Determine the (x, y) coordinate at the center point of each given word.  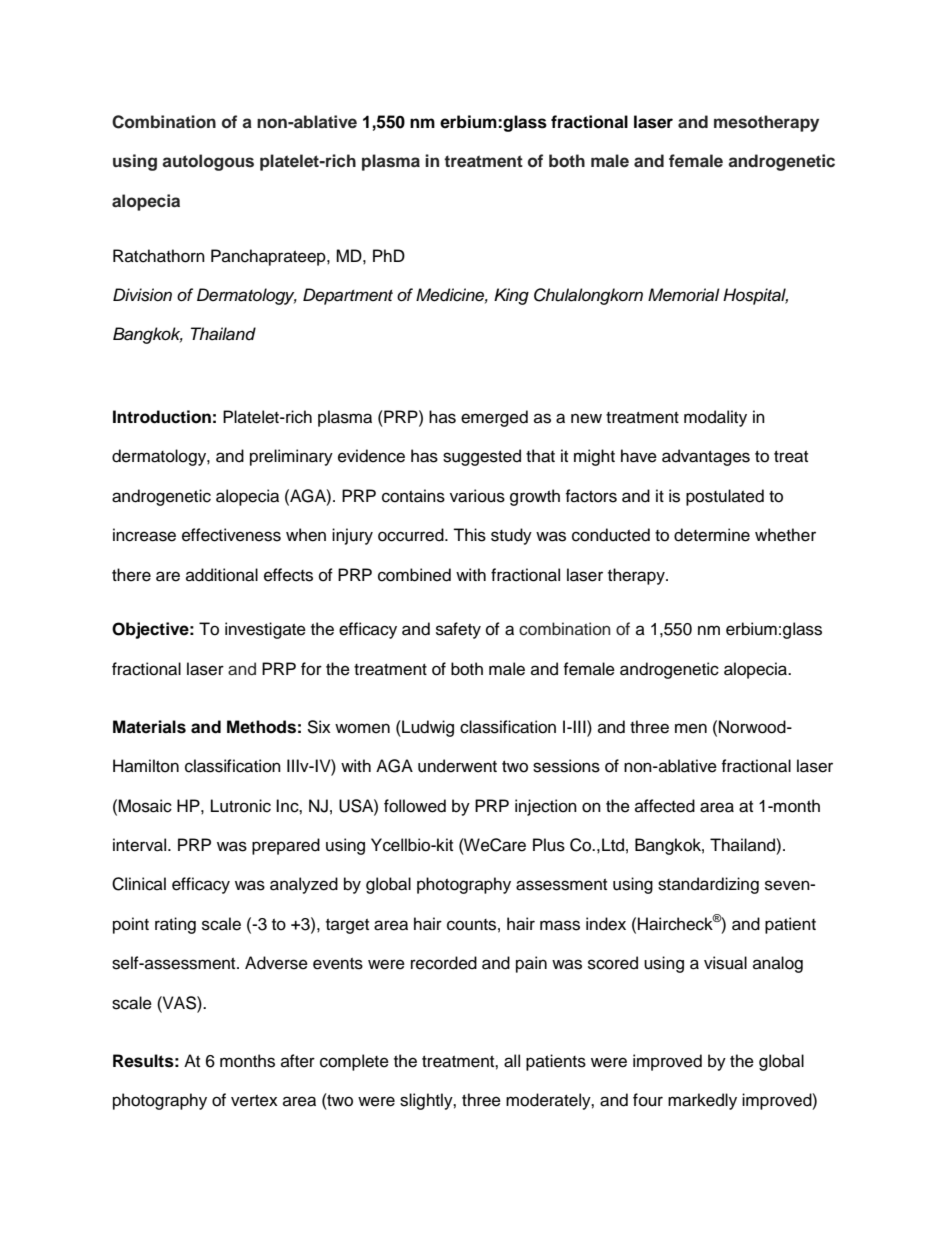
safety (458, 630)
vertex (254, 1101)
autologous (208, 162)
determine (712, 535)
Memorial (684, 295)
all (512, 1061)
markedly (702, 1101)
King (511, 296)
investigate (265, 630)
